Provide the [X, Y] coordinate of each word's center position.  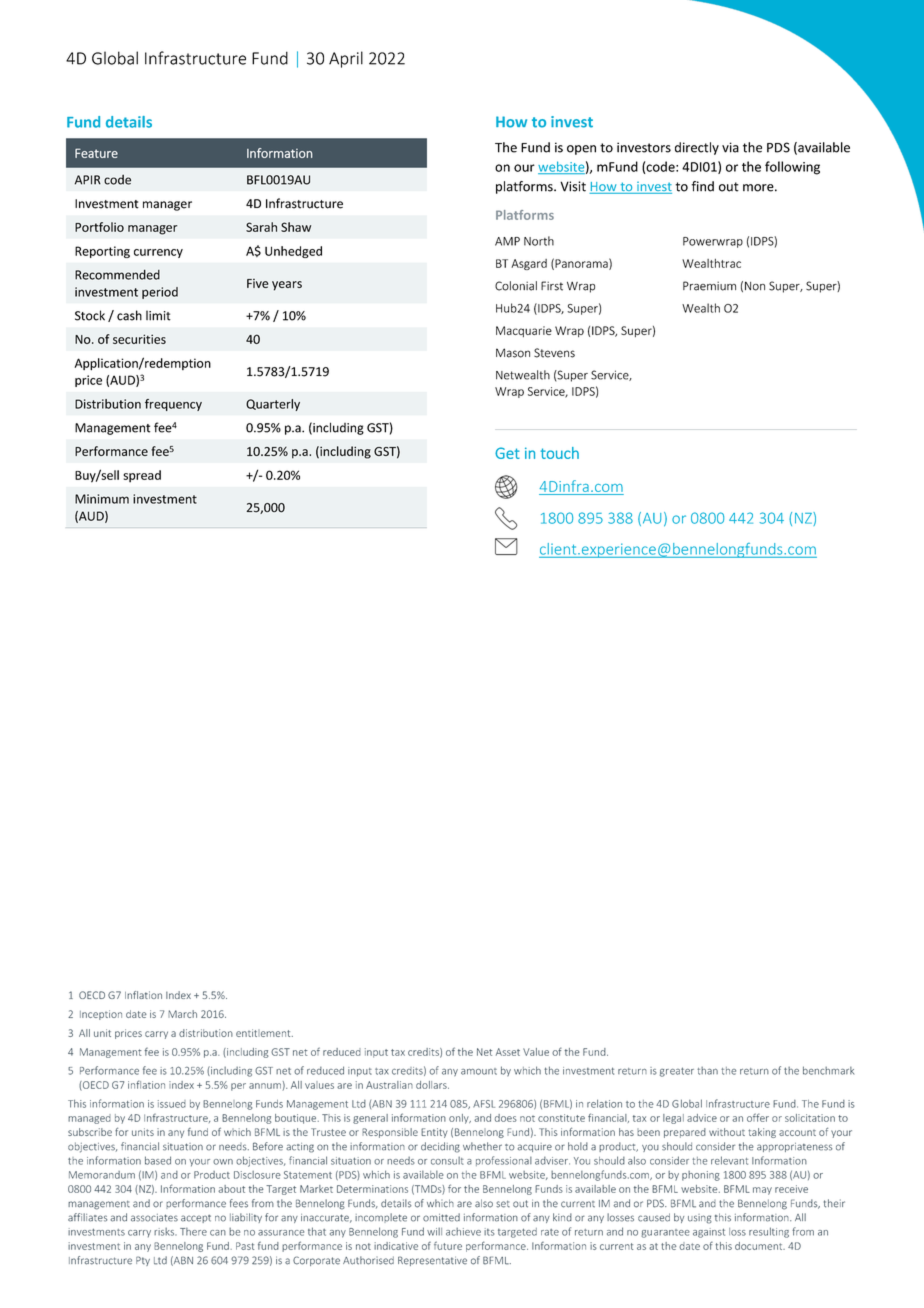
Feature [96, 153]
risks [165, 1232]
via [730, 147]
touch [559, 453]
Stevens [554, 353]
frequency [173, 405]
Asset [508, 1052]
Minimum [102, 499]
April [346, 59]
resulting [769, 1232]
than [707, 1071]
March [182, 1014]
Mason [513, 353]
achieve [463, 1232]
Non [755, 286]
